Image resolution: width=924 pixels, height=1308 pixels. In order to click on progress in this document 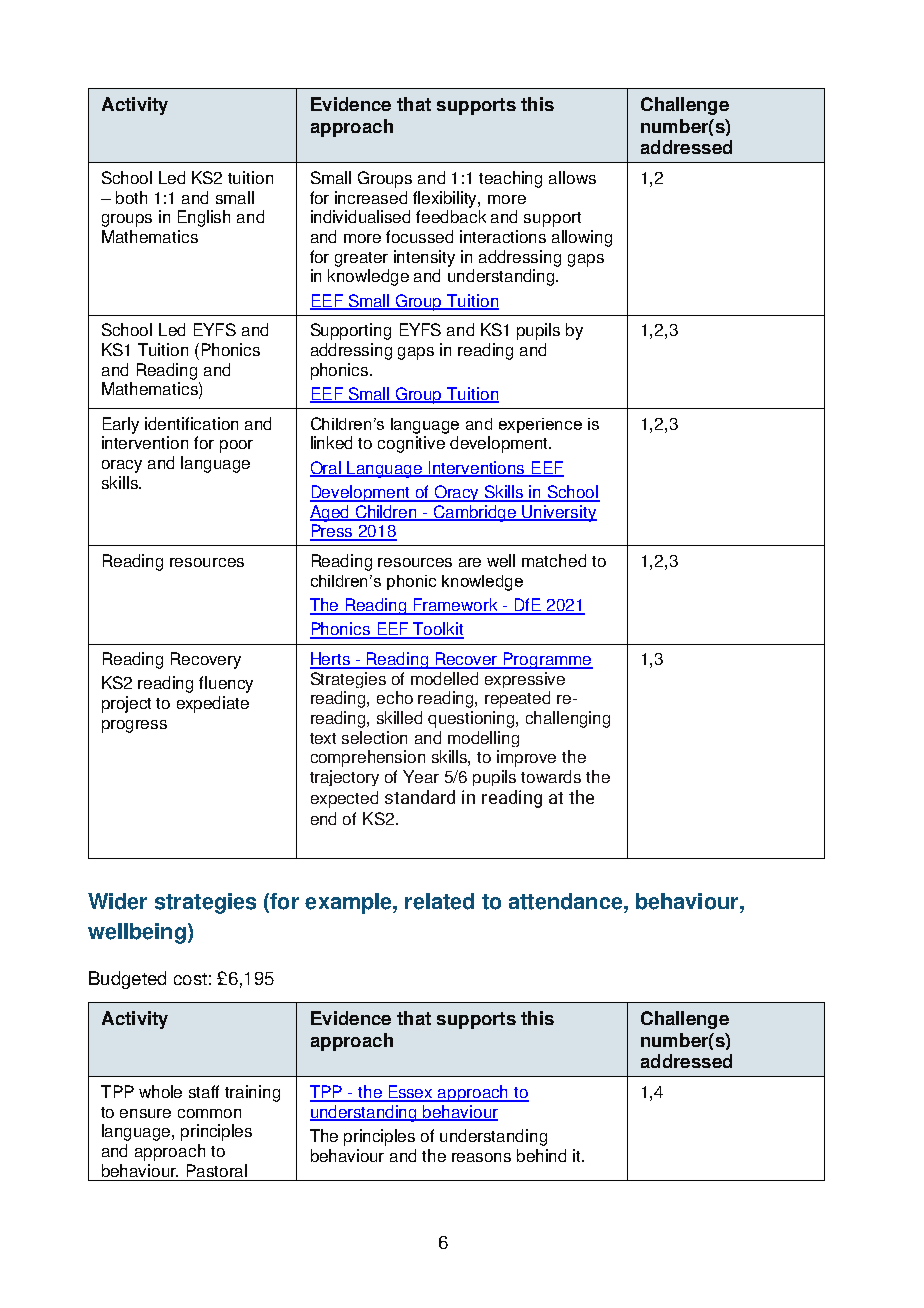, I will do `click(134, 726)`.
